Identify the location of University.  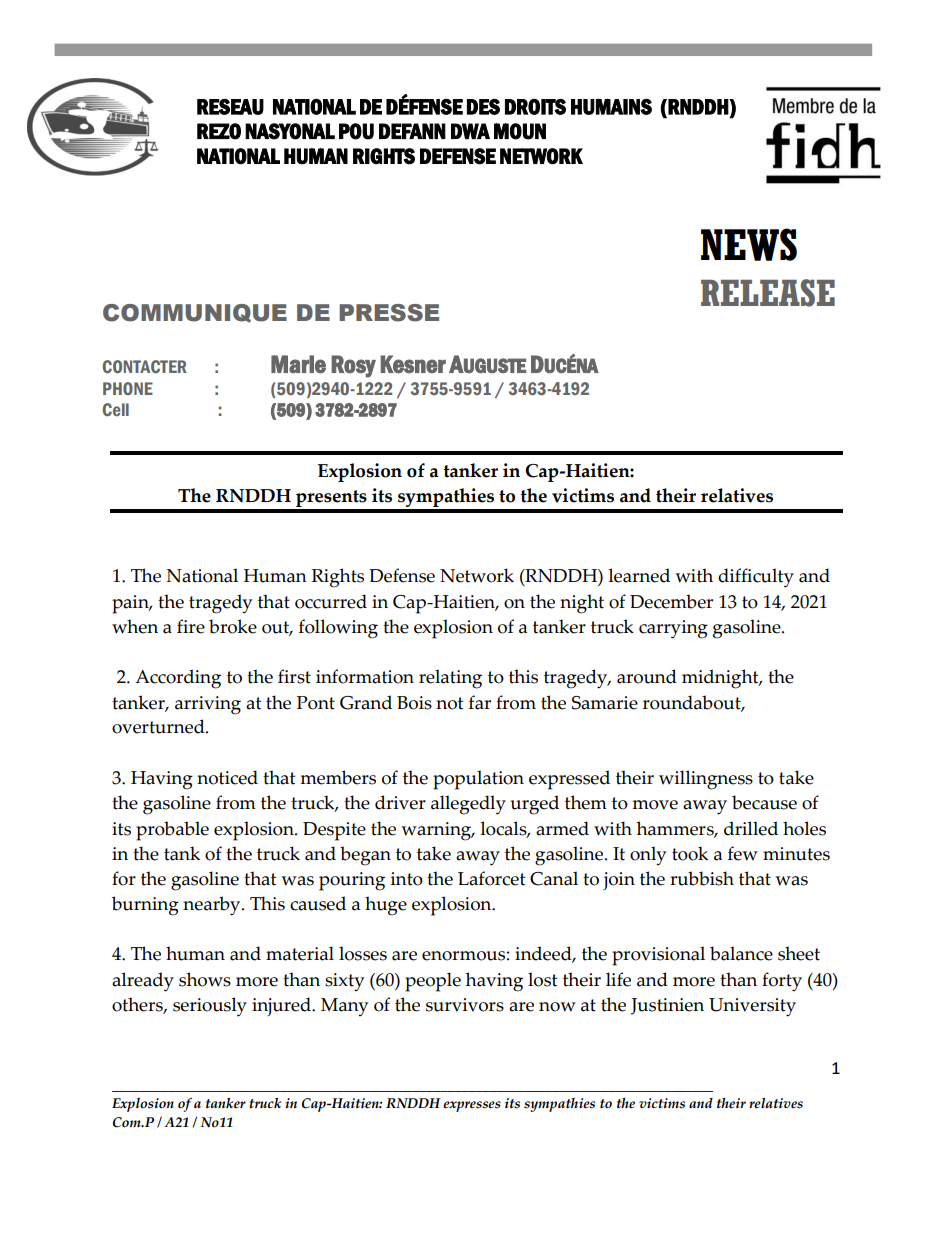
(752, 1007).
